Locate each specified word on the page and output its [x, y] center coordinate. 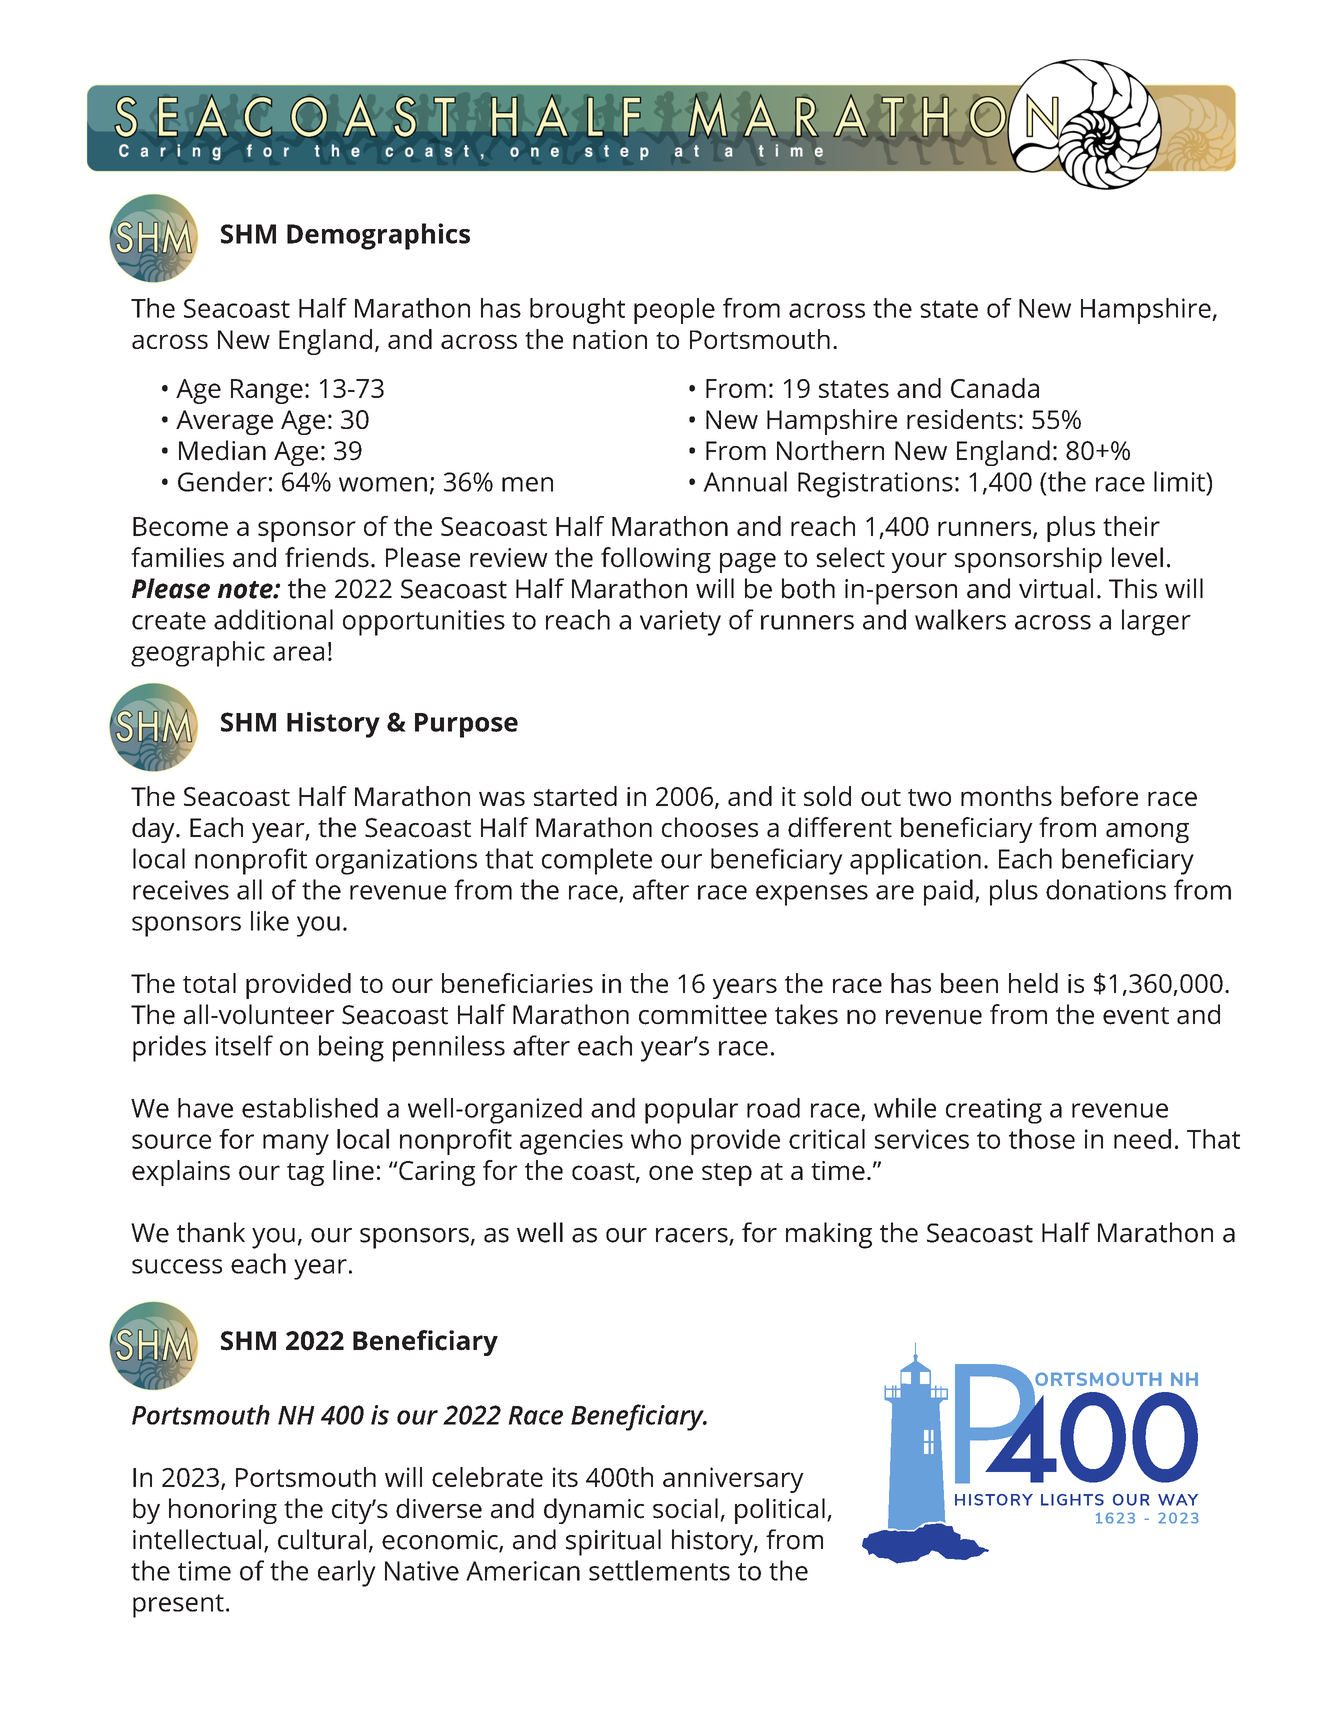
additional [273, 619]
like [270, 921]
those [1042, 1139]
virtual [1056, 588]
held [1033, 983]
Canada [995, 388]
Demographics [378, 236]
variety [680, 623]
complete [597, 861]
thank [211, 1232]
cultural [322, 1539]
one [671, 1172]
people [674, 311]
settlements [659, 1570]
